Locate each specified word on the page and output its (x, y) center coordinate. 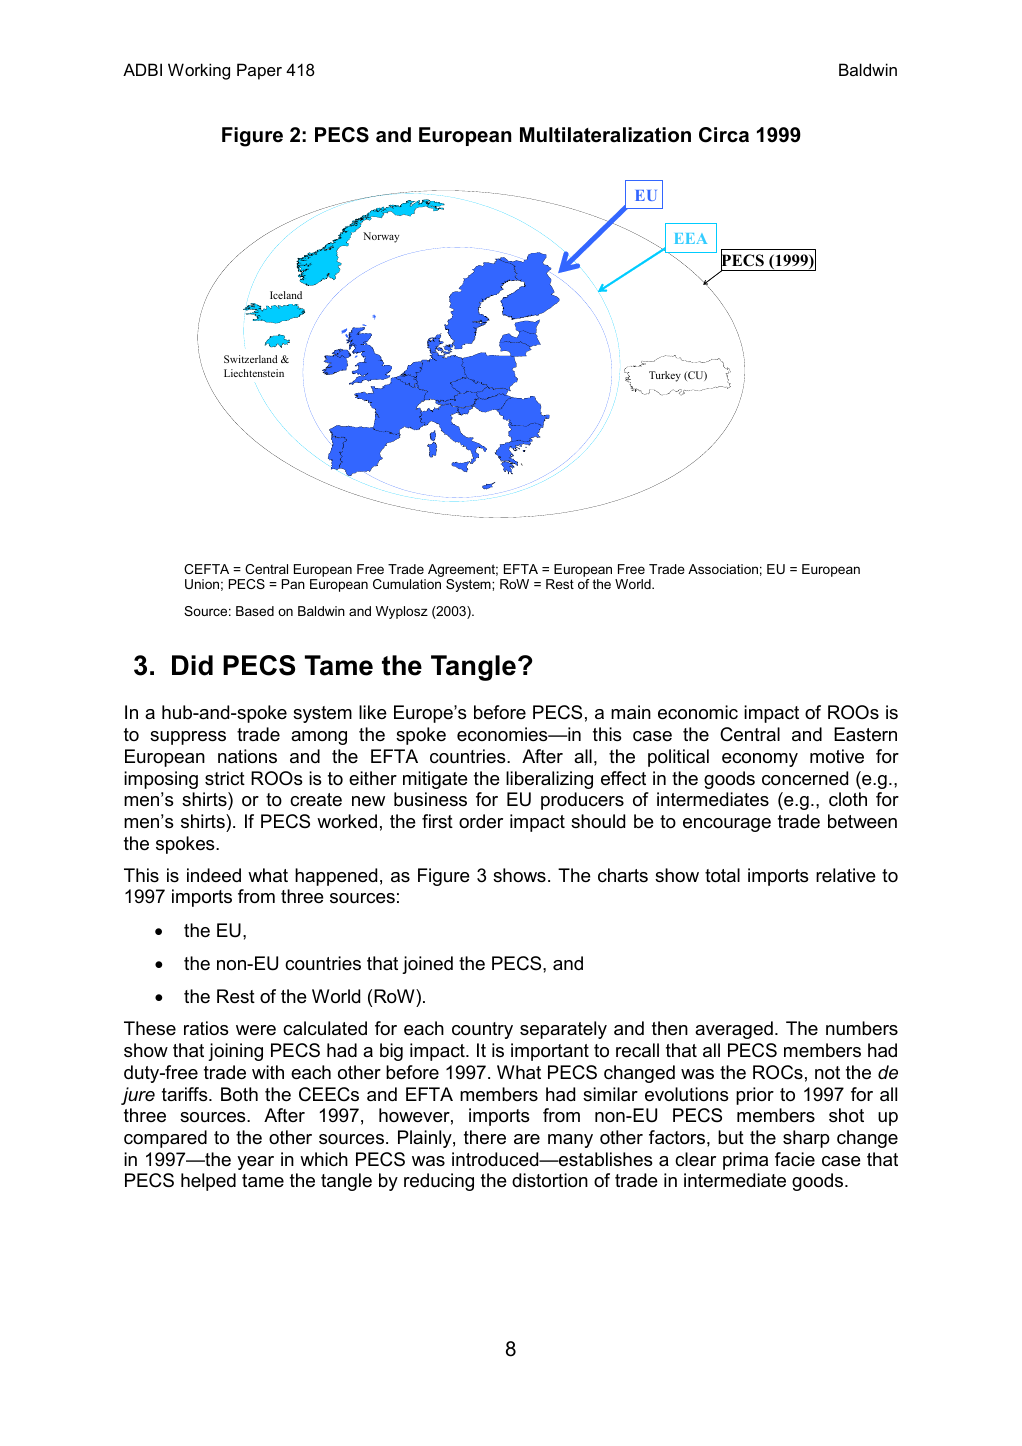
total (722, 875)
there (485, 1137)
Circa (724, 135)
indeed (214, 875)
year (255, 1163)
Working (199, 71)
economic (698, 712)
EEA (691, 238)
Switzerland (251, 359)
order (481, 821)
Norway (381, 237)
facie (795, 1159)
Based (255, 611)
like (373, 712)
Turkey (665, 376)
